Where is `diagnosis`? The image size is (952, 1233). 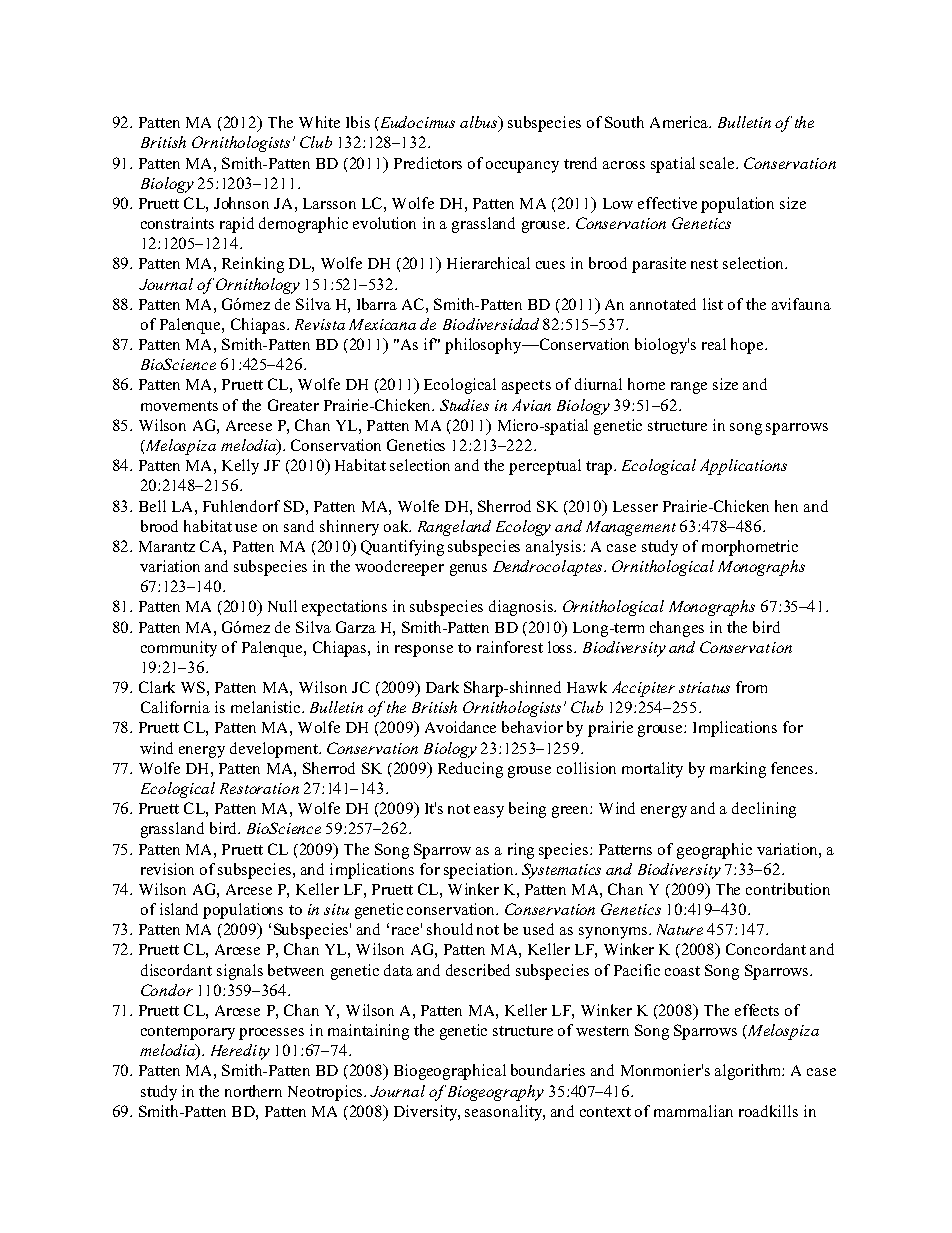
diagnosis is located at coordinates (522, 608).
